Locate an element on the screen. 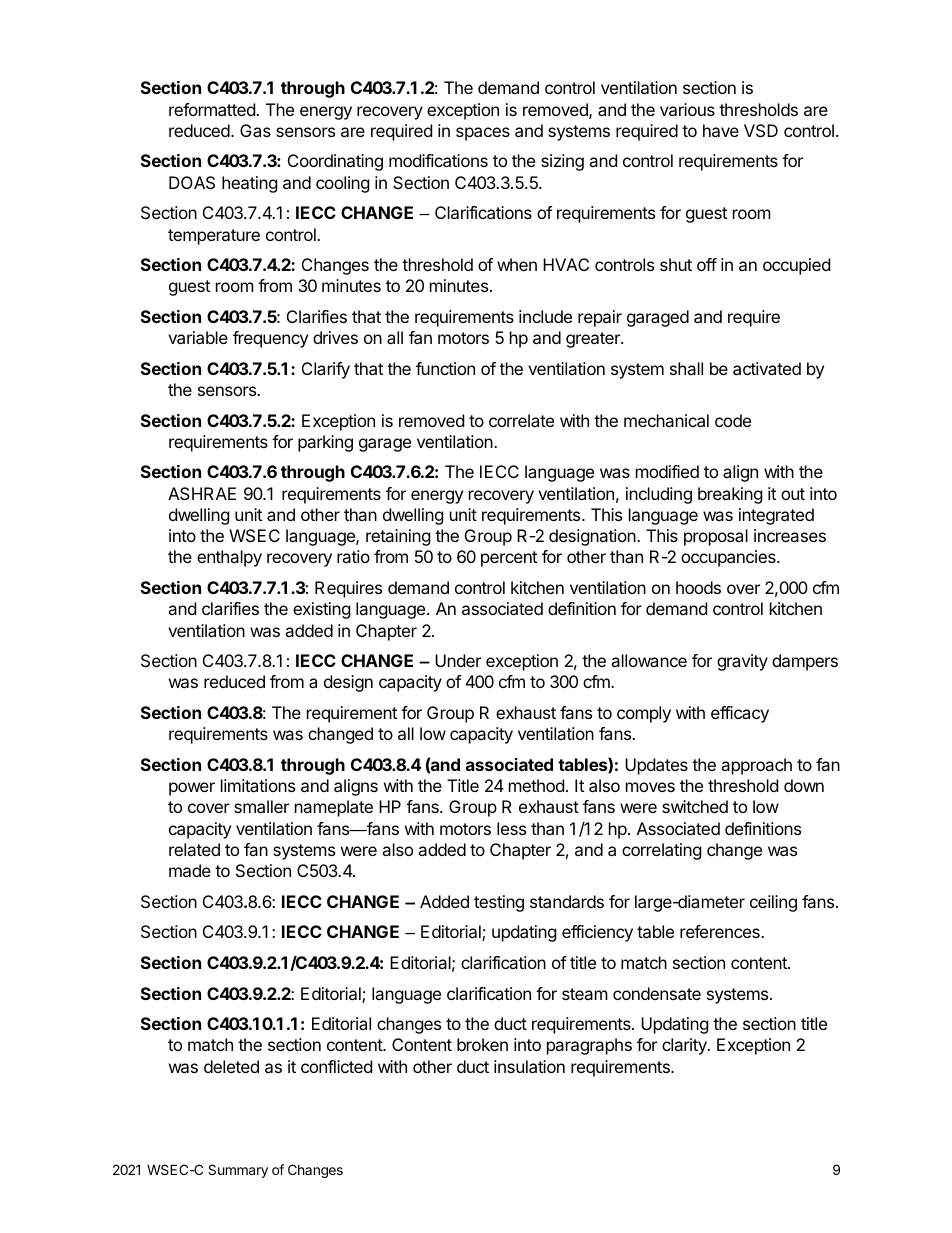 This screenshot has width=952, height=1233. spaces is located at coordinates (483, 134).
